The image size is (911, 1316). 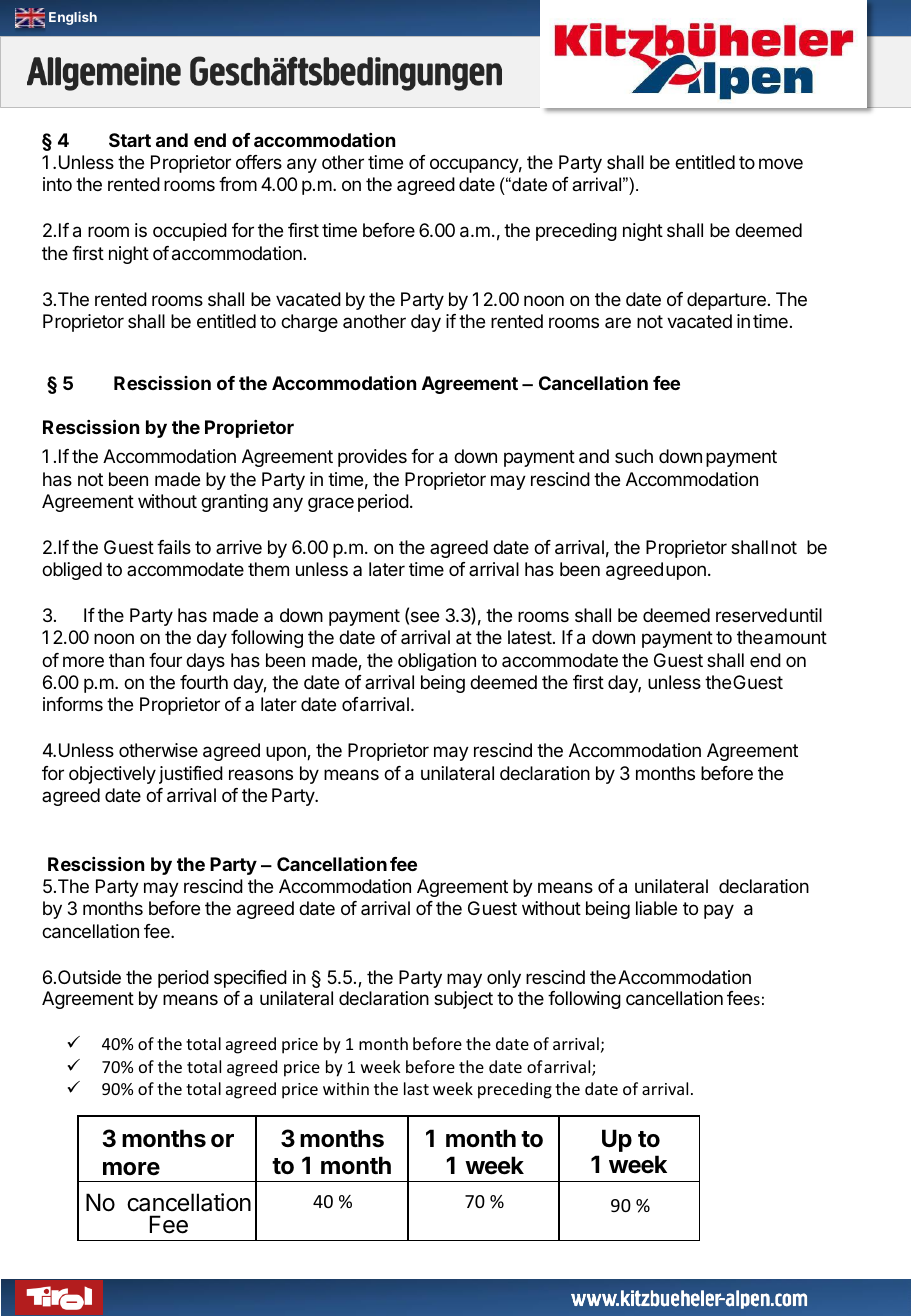 What do you see at coordinates (416, 1088) in the page?
I see `last` at bounding box center [416, 1088].
